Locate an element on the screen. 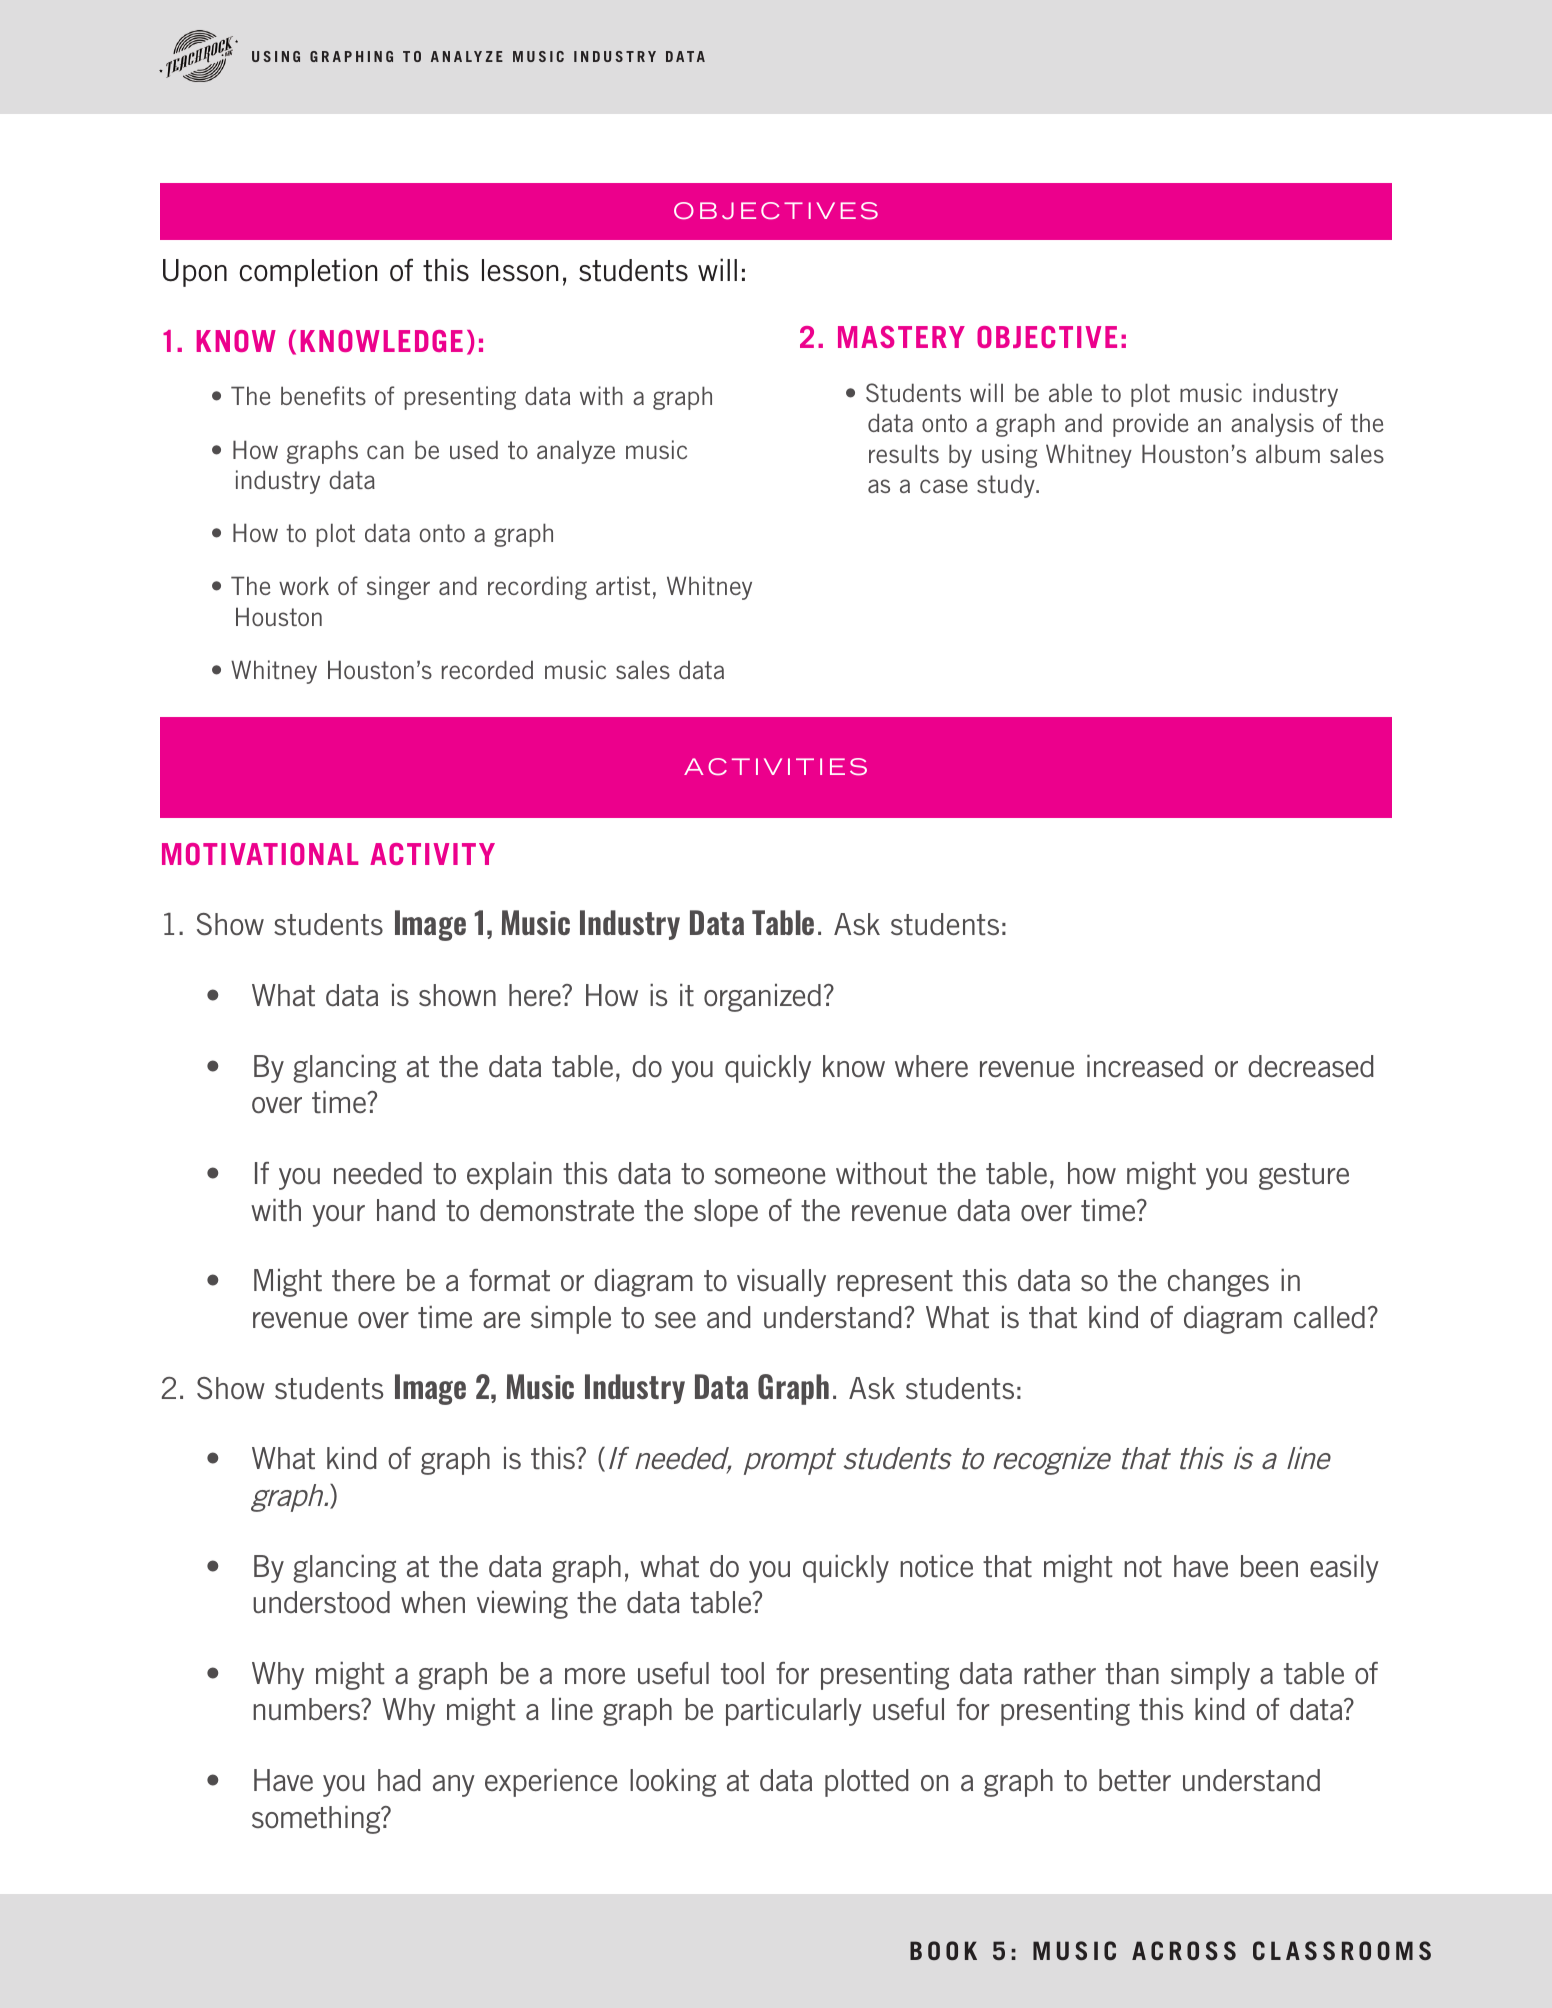 The image size is (1552, 2008). recorded is located at coordinates (487, 669).
